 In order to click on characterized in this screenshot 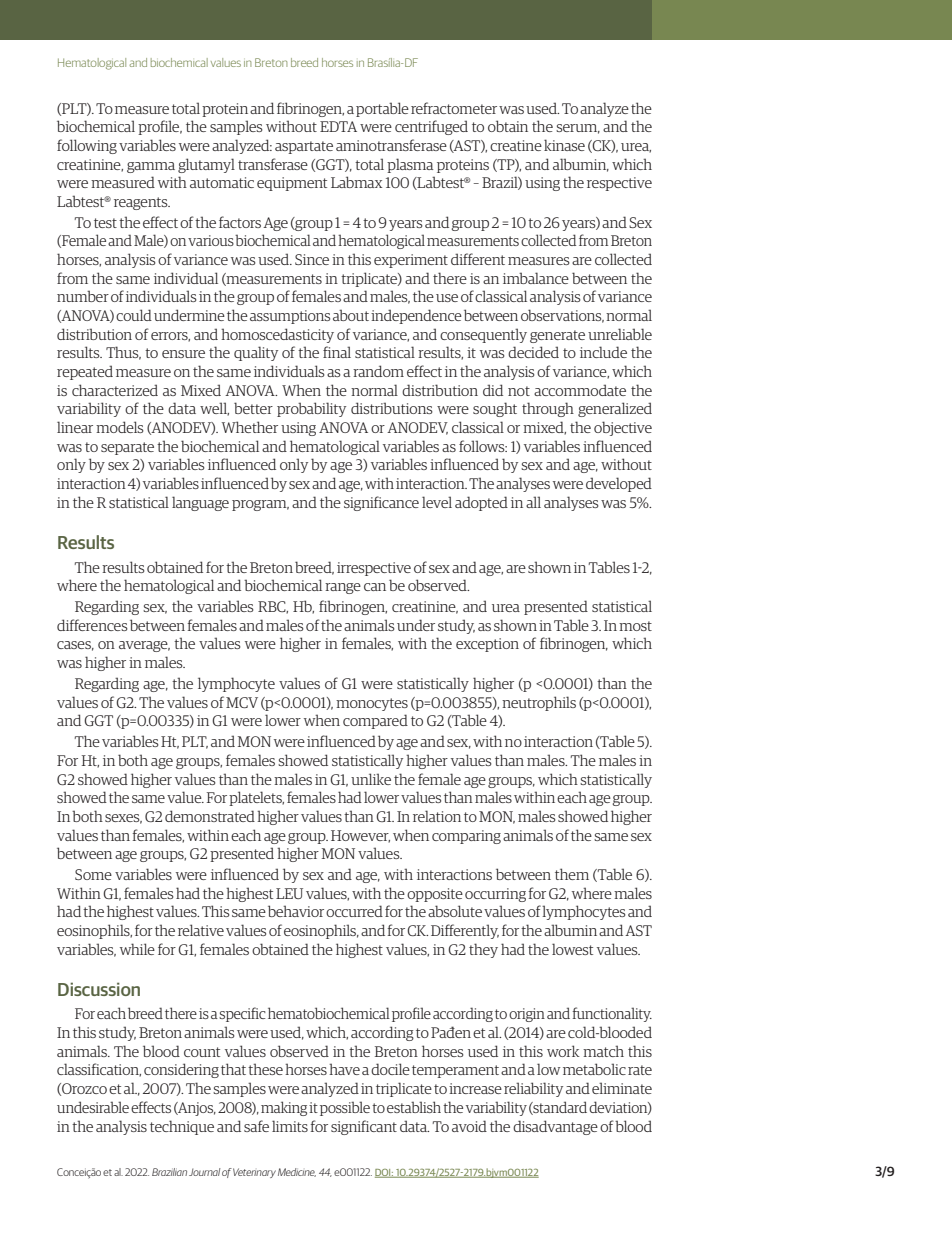, I will do `click(115, 390)`.
